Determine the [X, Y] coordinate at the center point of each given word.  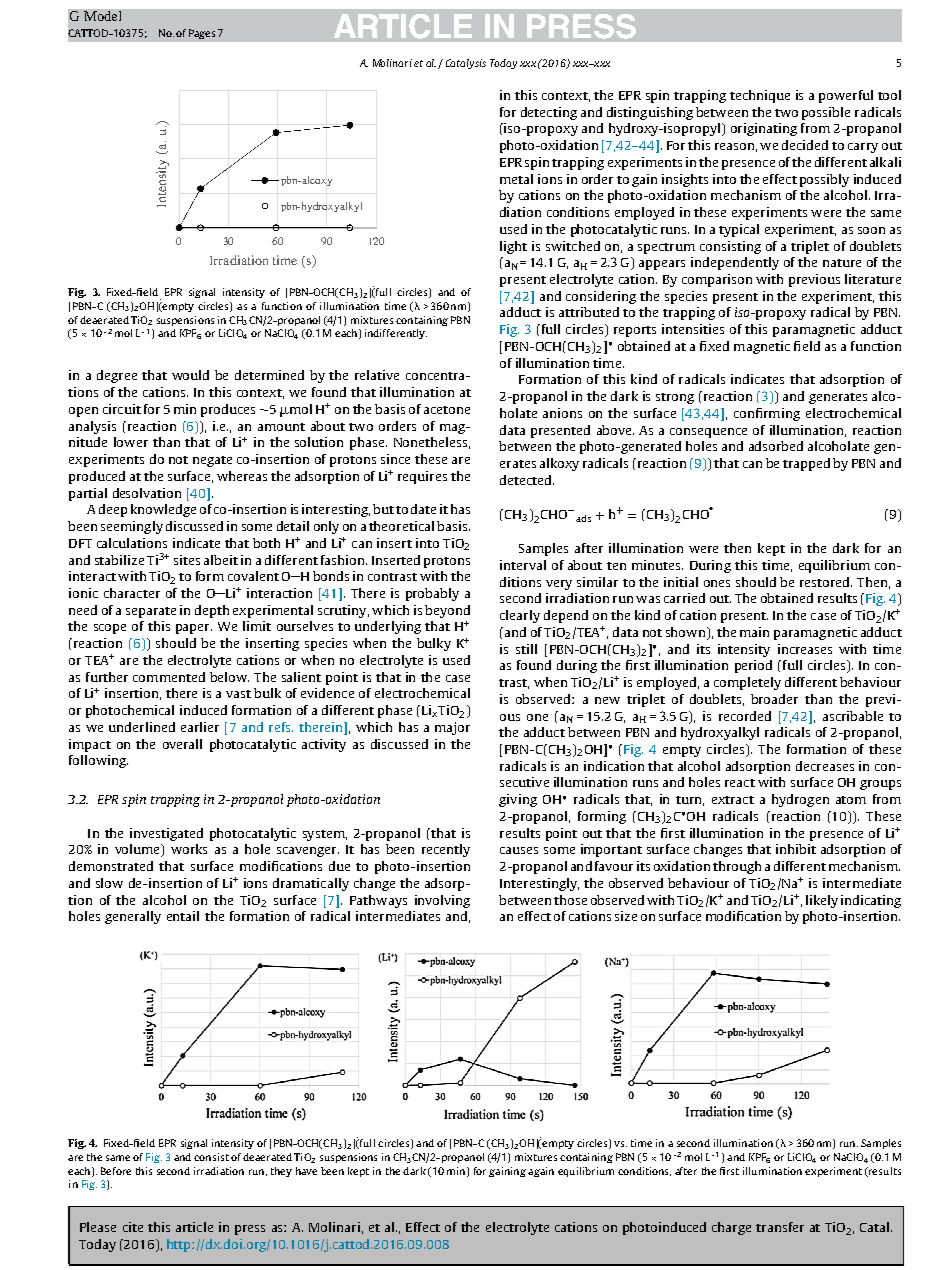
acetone [447, 410]
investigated [166, 834]
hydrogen [800, 800]
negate [212, 461]
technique [760, 96]
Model [102, 16]
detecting [549, 113]
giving [518, 800]
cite [133, 1227]
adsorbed [776, 446]
